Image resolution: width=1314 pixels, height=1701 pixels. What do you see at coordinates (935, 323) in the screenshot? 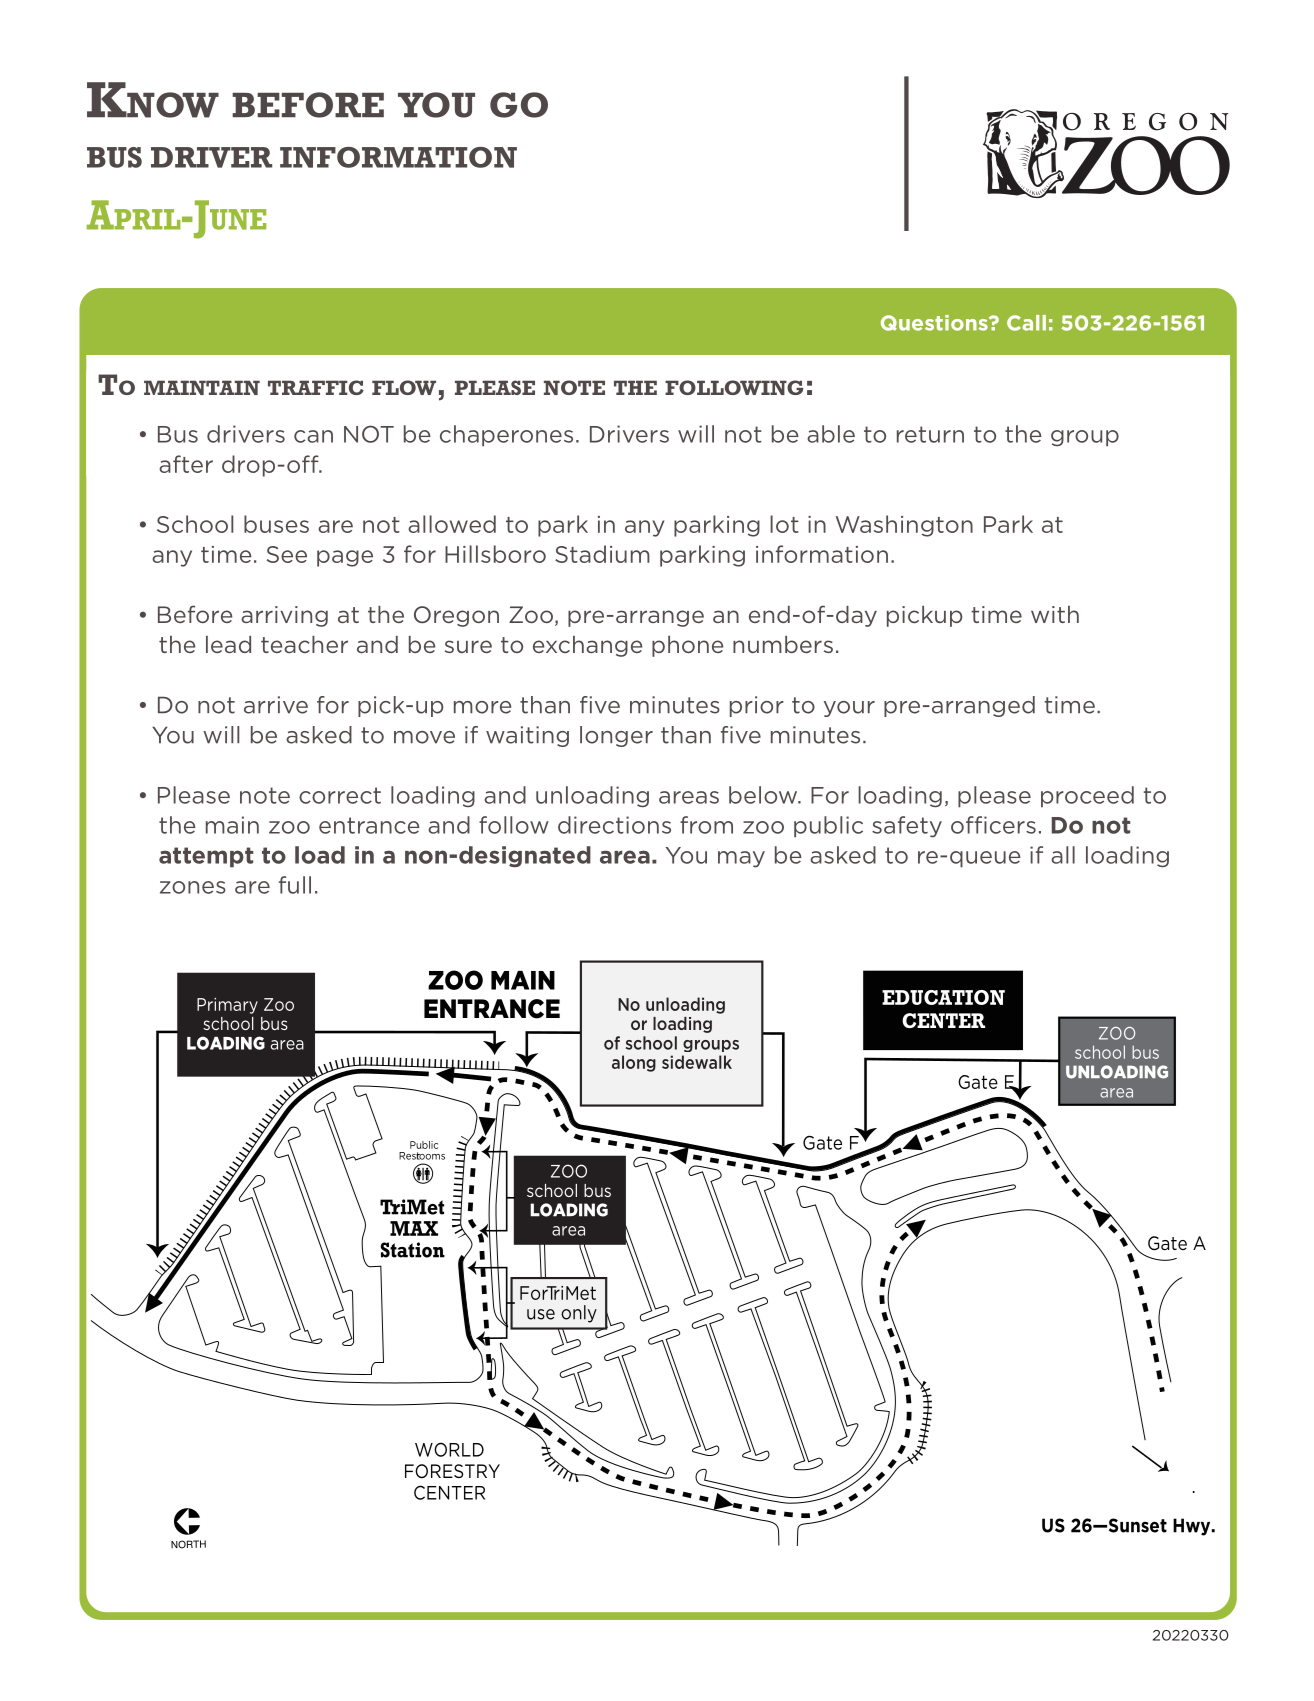
I see `Questions` at bounding box center [935, 323].
